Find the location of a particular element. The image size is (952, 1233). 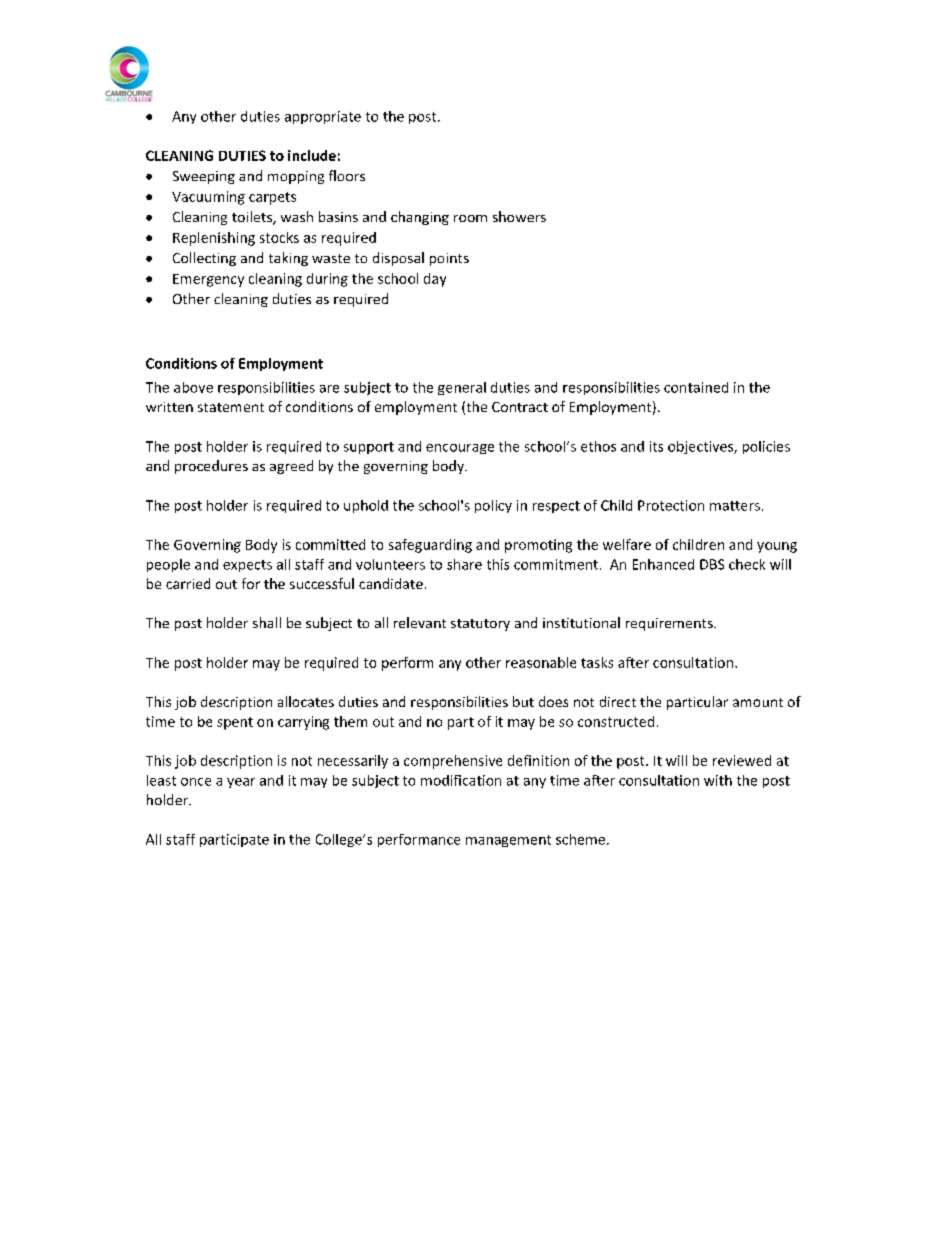

year is located at coordinates (241, 783).
